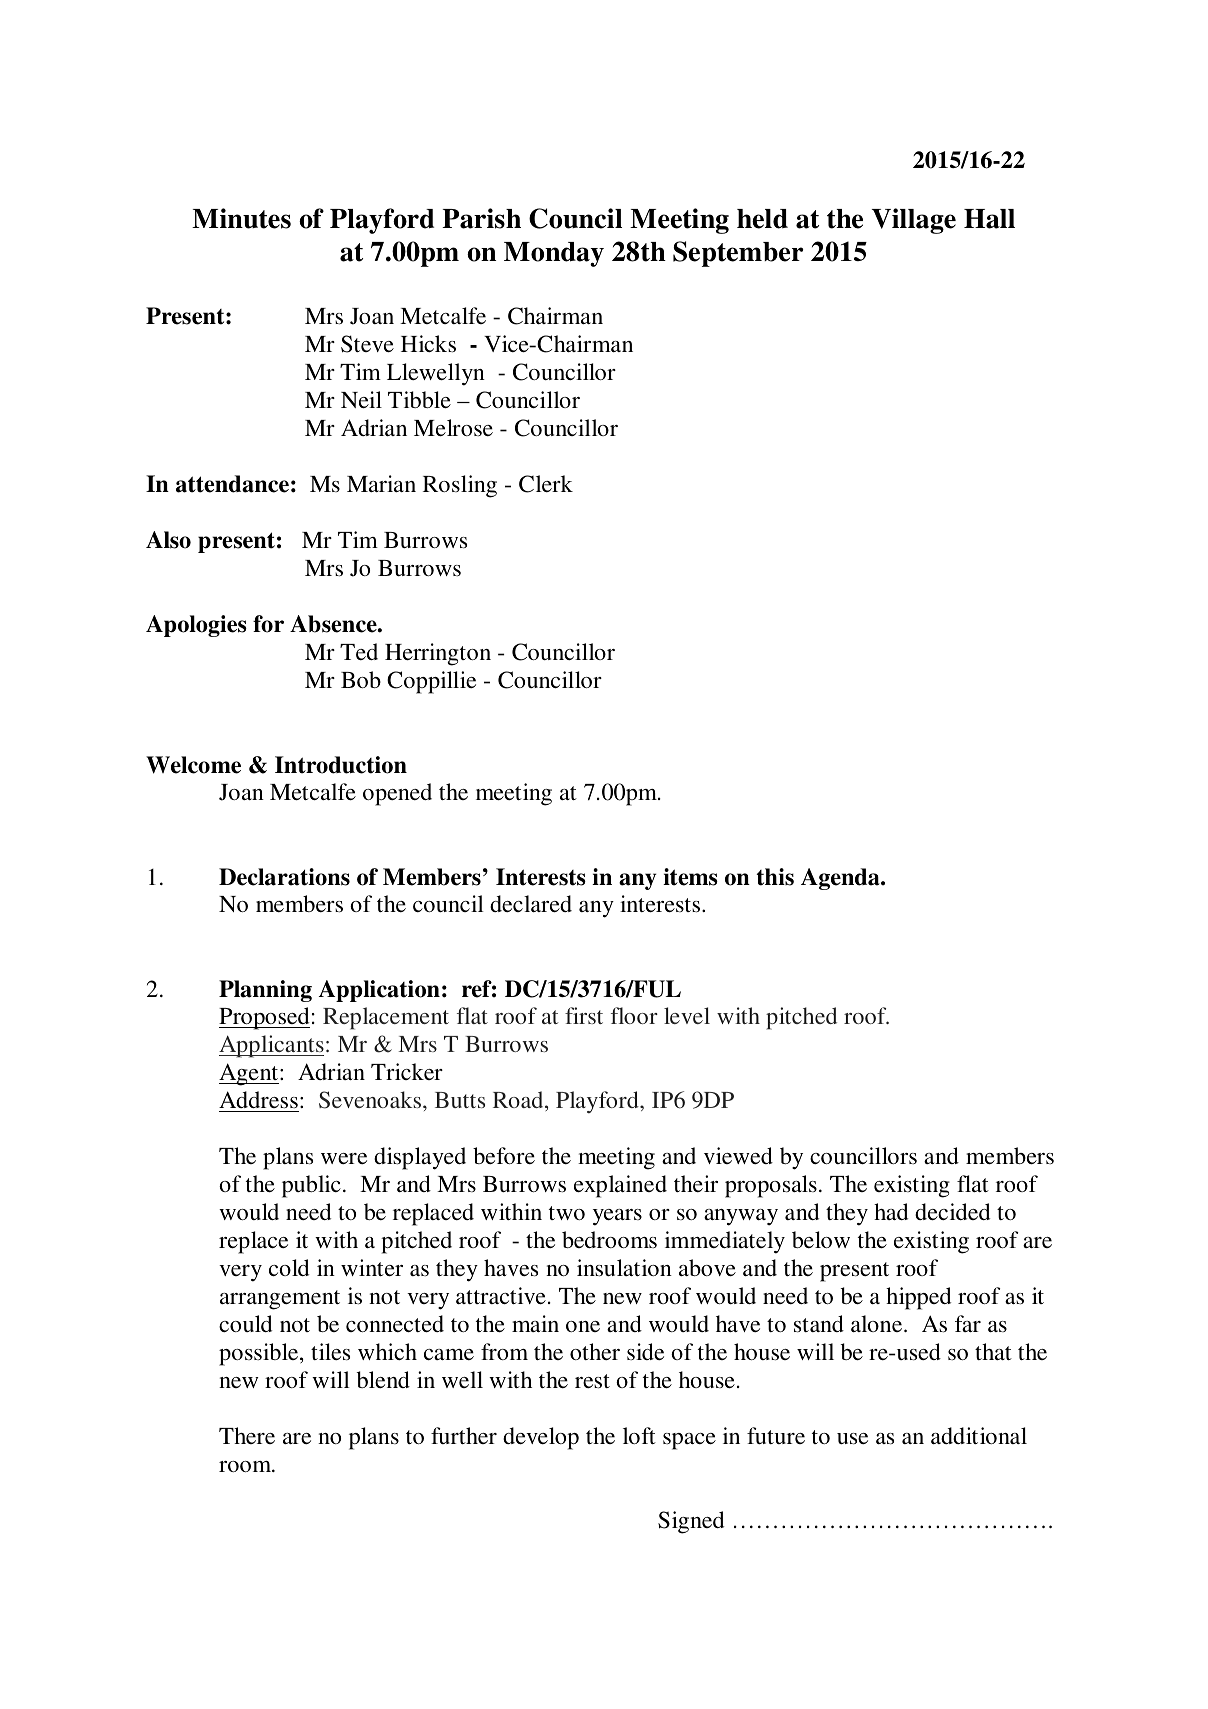 The width and height of the screenshot is (1208, 1709). Describe the element at coordinates (891, 1211) in the screenshot. I see `had` at that location.
